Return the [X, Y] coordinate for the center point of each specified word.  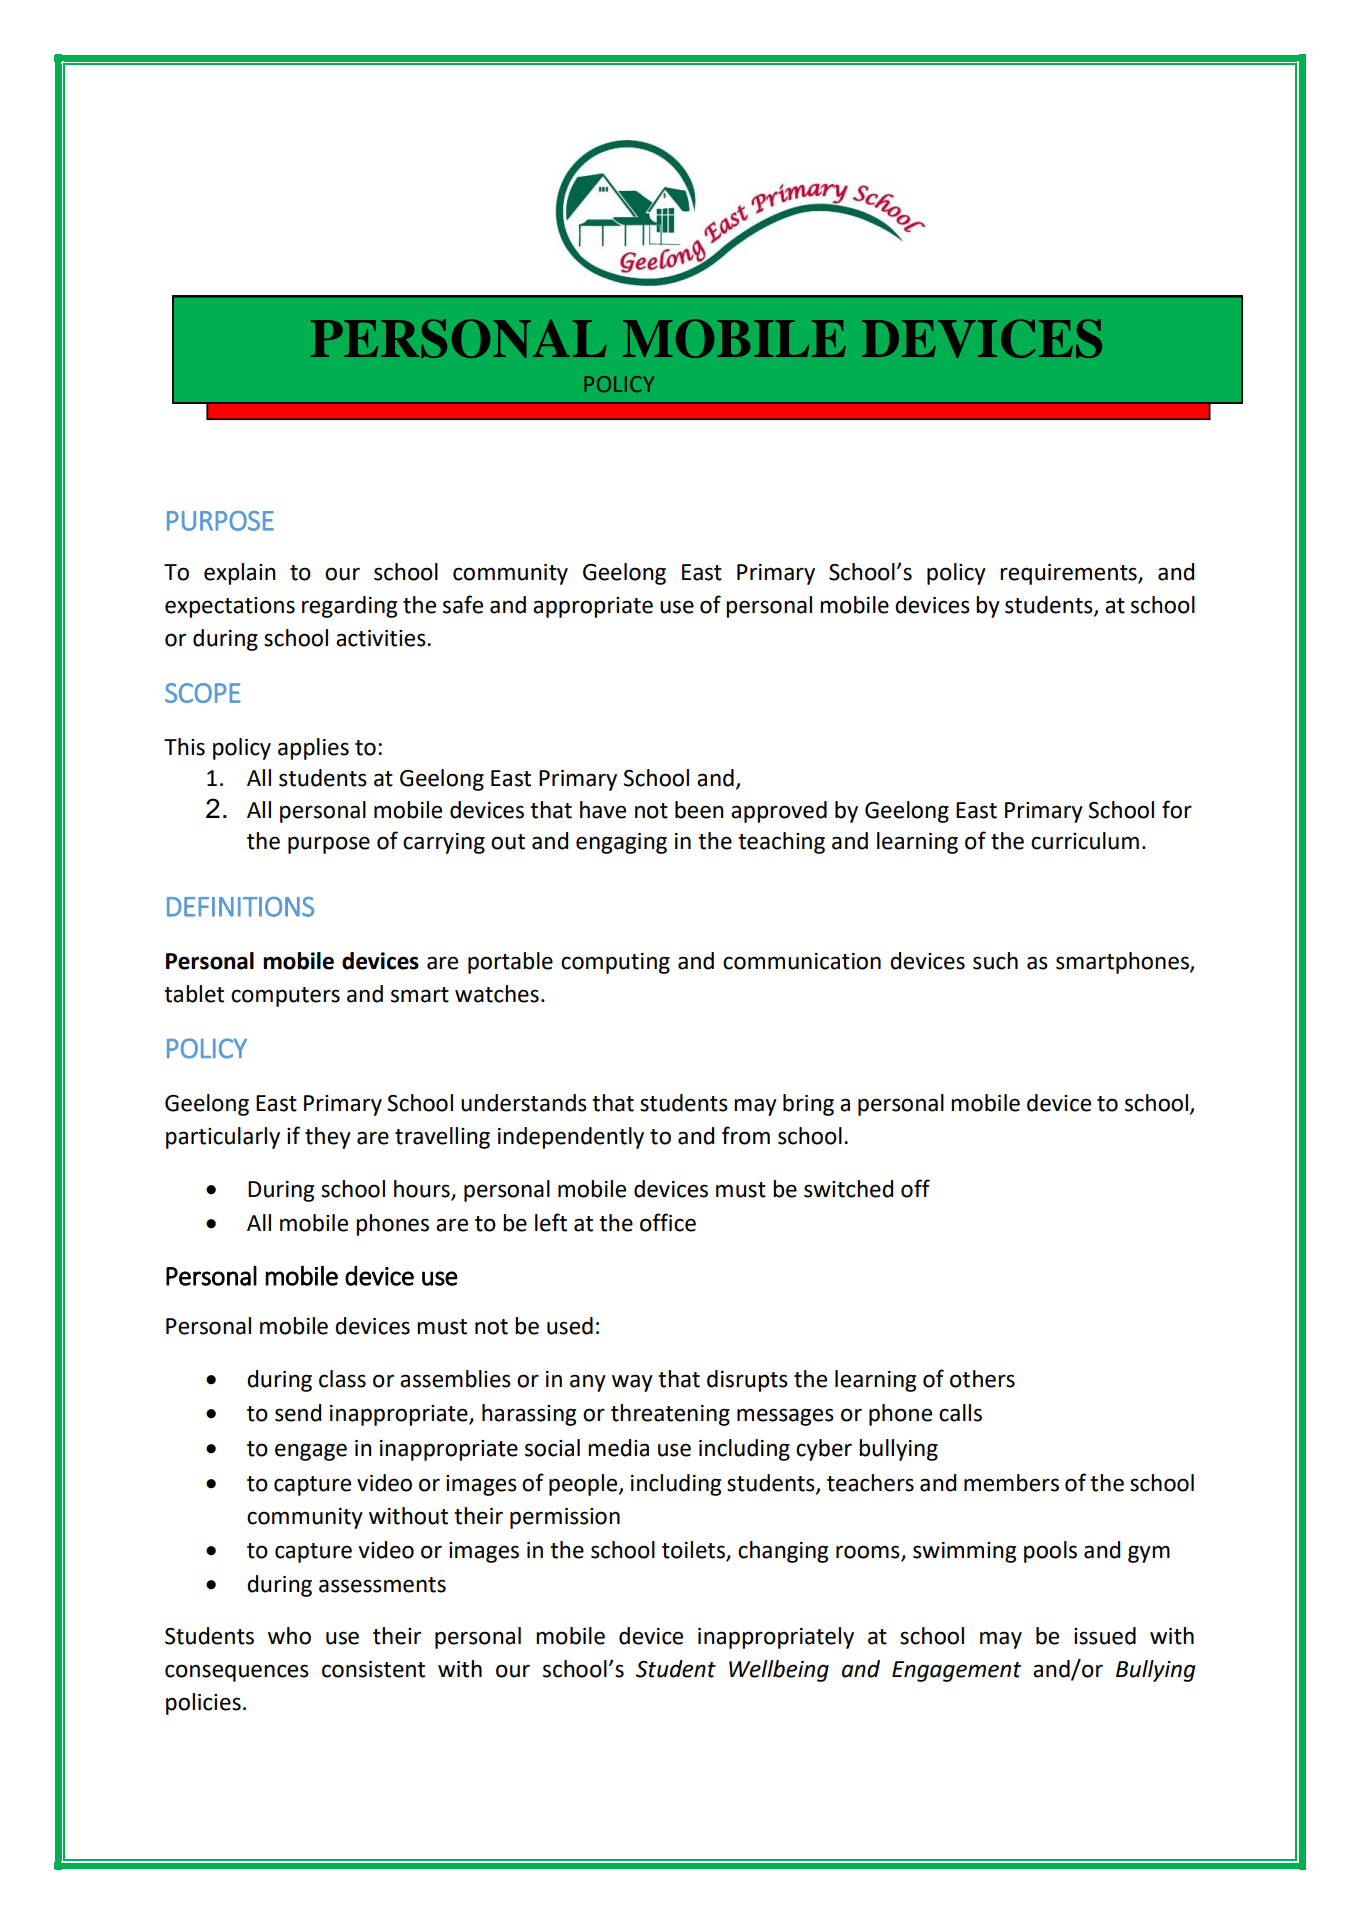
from [746, 1135]
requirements [1069, 574]
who [289, 1636]
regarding [349, 607]
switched [848, 1189]
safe [463, 604]
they [328, 1138]
